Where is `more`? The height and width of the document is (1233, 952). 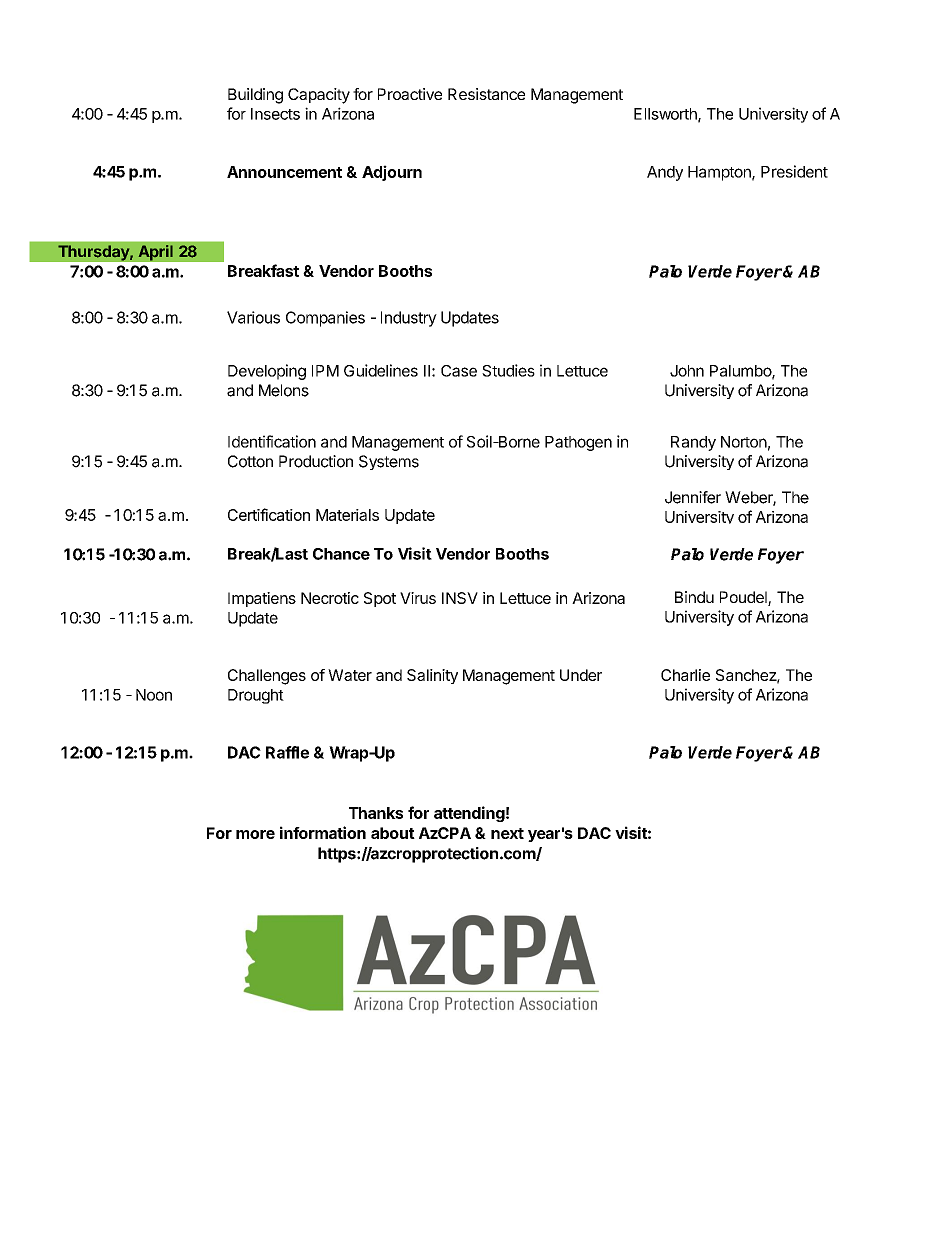
more is located at coordinates (255, 834).
